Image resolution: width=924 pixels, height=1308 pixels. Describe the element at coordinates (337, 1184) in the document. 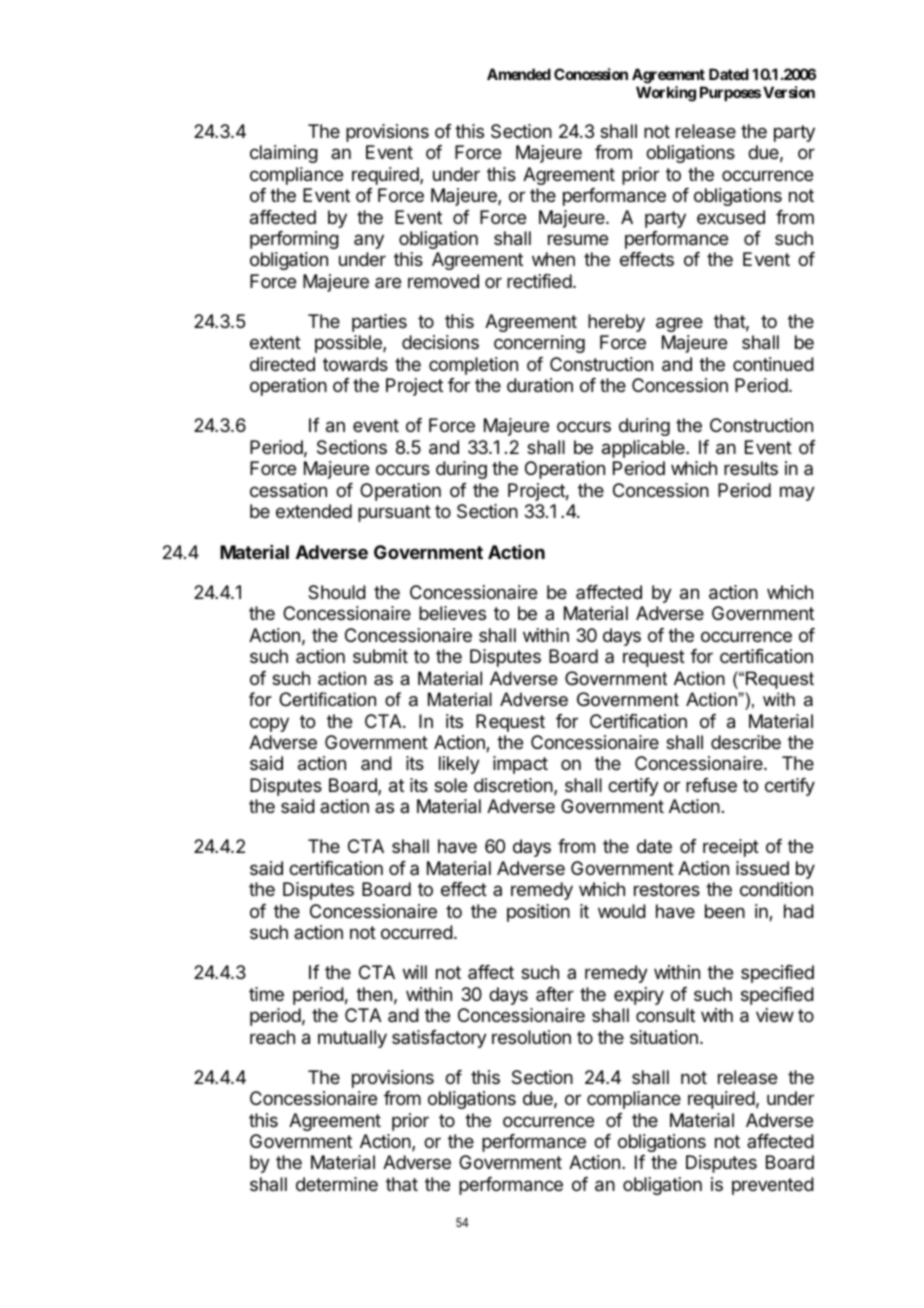

I see `determine` at that location.
